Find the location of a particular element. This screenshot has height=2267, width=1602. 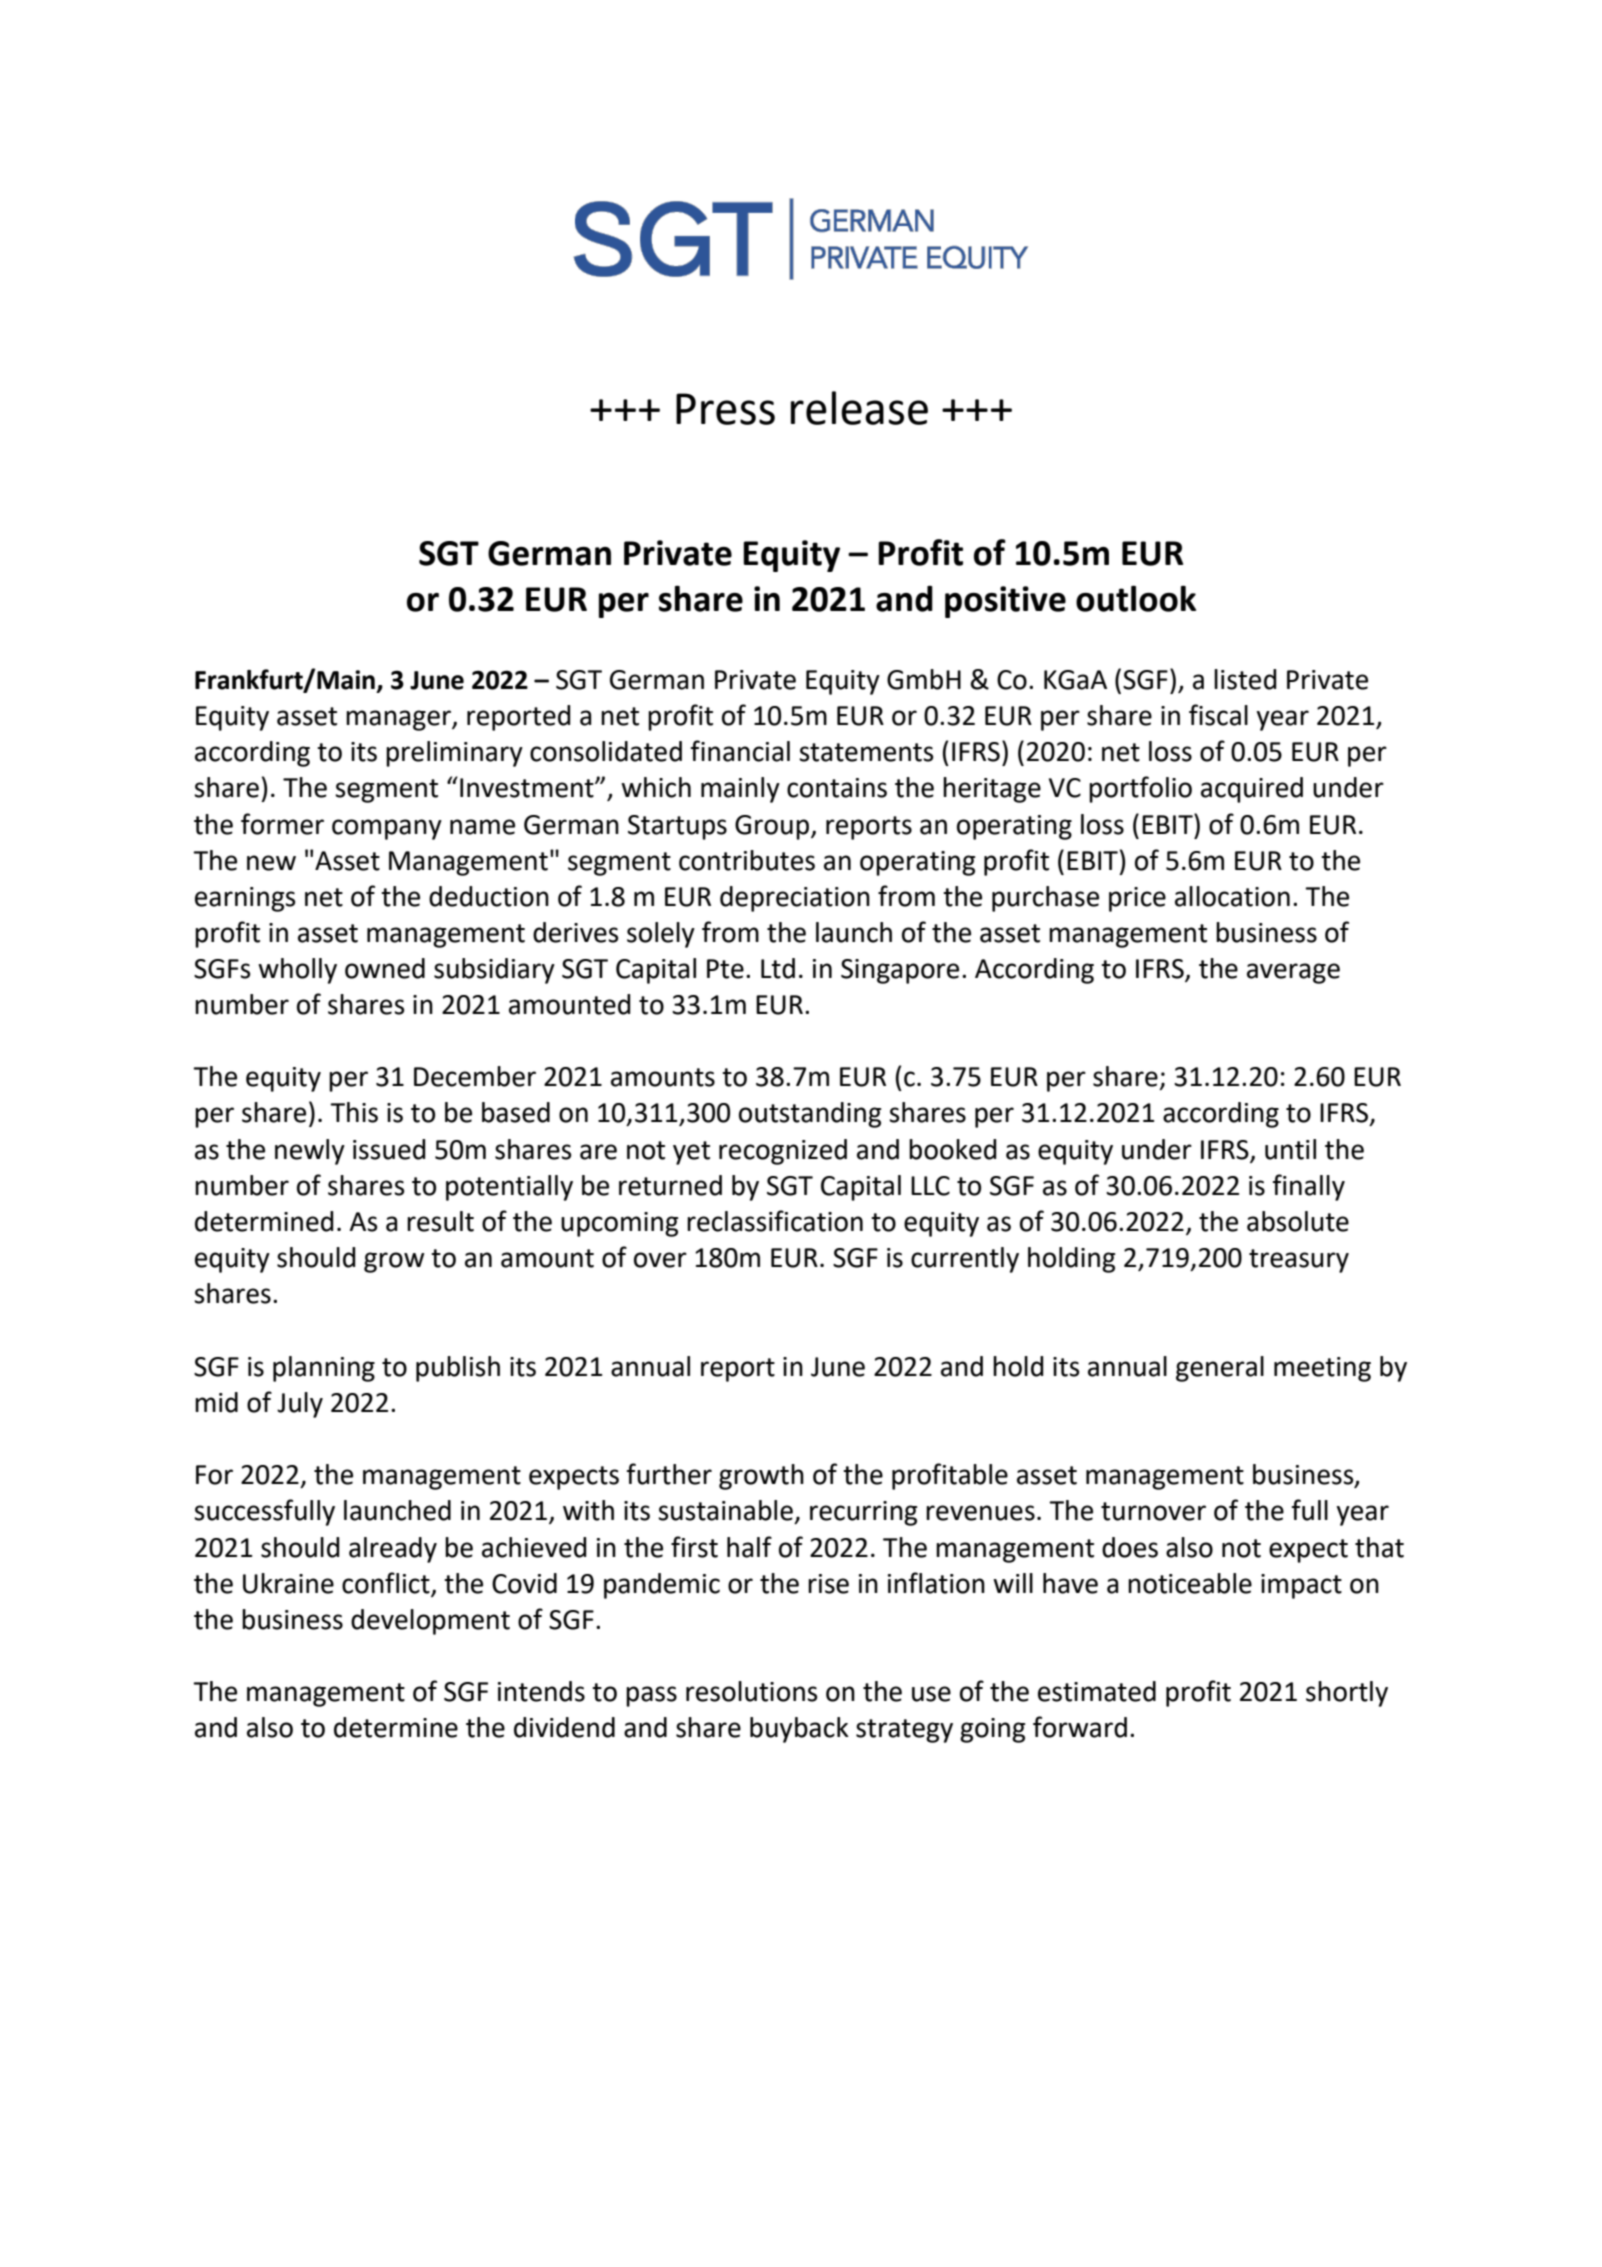

development is located at coordinates (430, 1622).
